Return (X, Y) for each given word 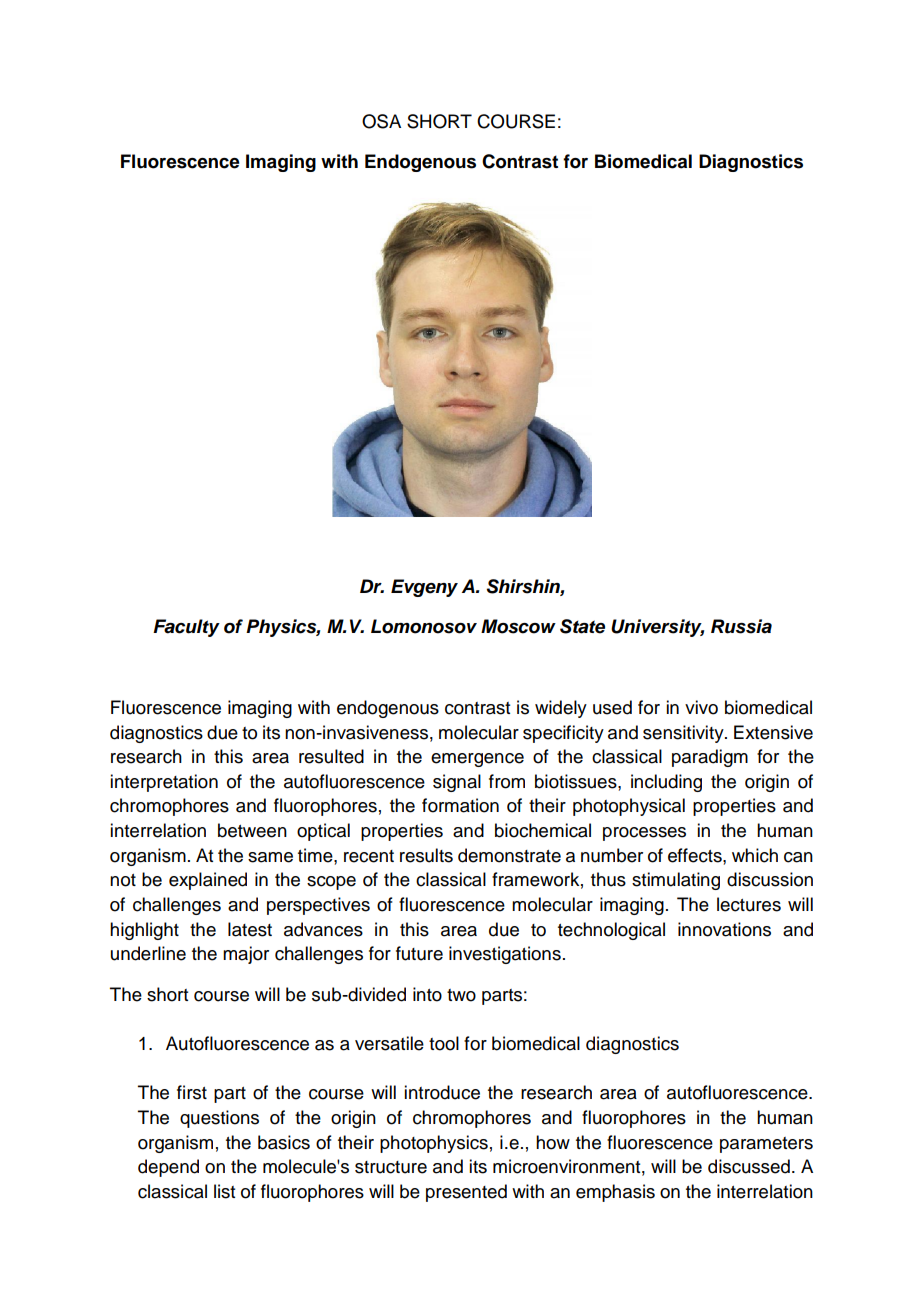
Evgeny (424, 588)
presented (466, 1193)
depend (168, 1168)
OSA (381, 121)
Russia (741, 626)
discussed (749, 1166)
